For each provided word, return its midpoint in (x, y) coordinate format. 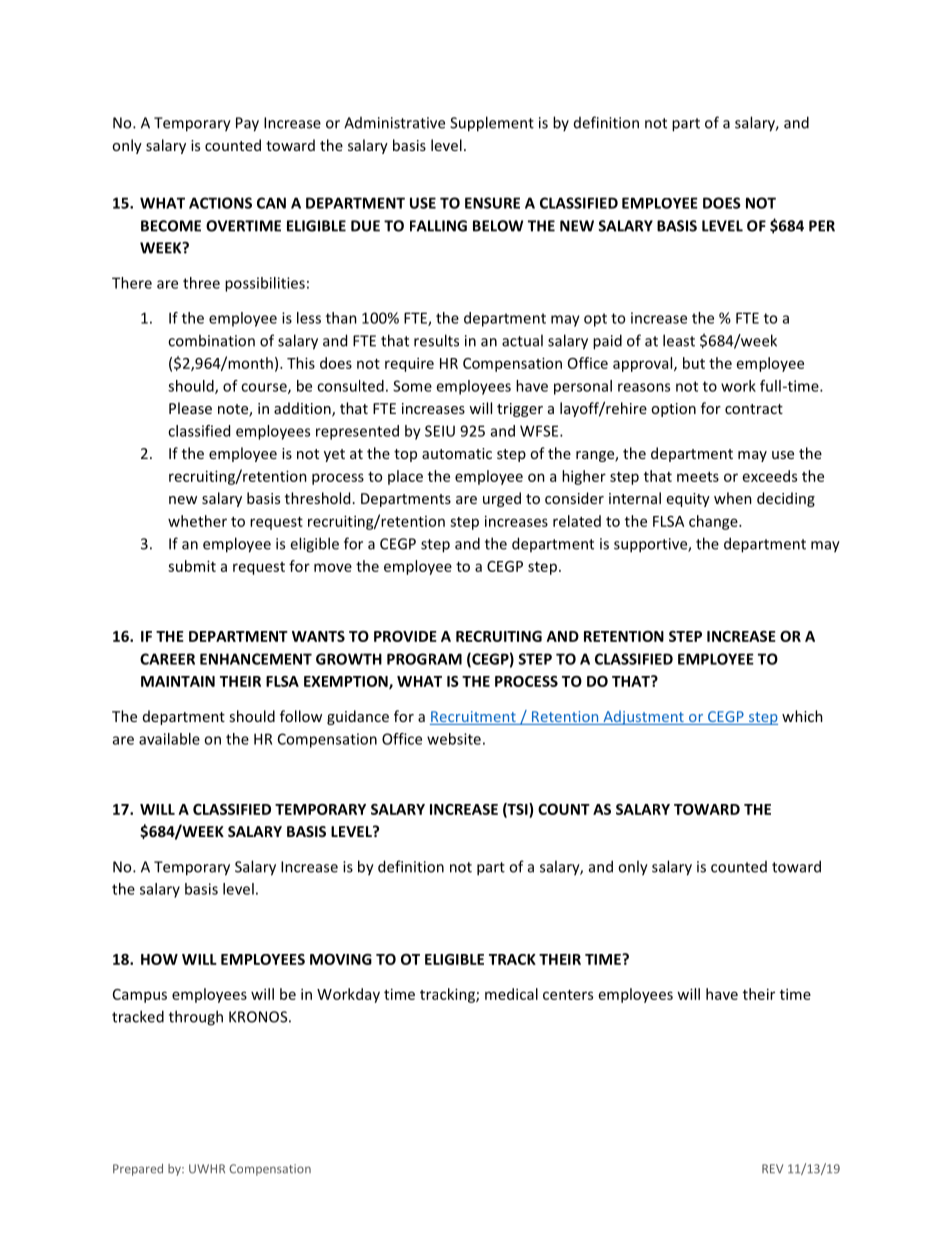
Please (190, 408)
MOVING (341, 959)
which (802, 716)
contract (754, 409)
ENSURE (492, 203)
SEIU (440, 431)
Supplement (492, 124)
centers (568, 995)
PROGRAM (424, 659)
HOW (159, 959)
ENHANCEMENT (256, 659)
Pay (247, 124)
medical (511, 994)
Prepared (138, 1170)
